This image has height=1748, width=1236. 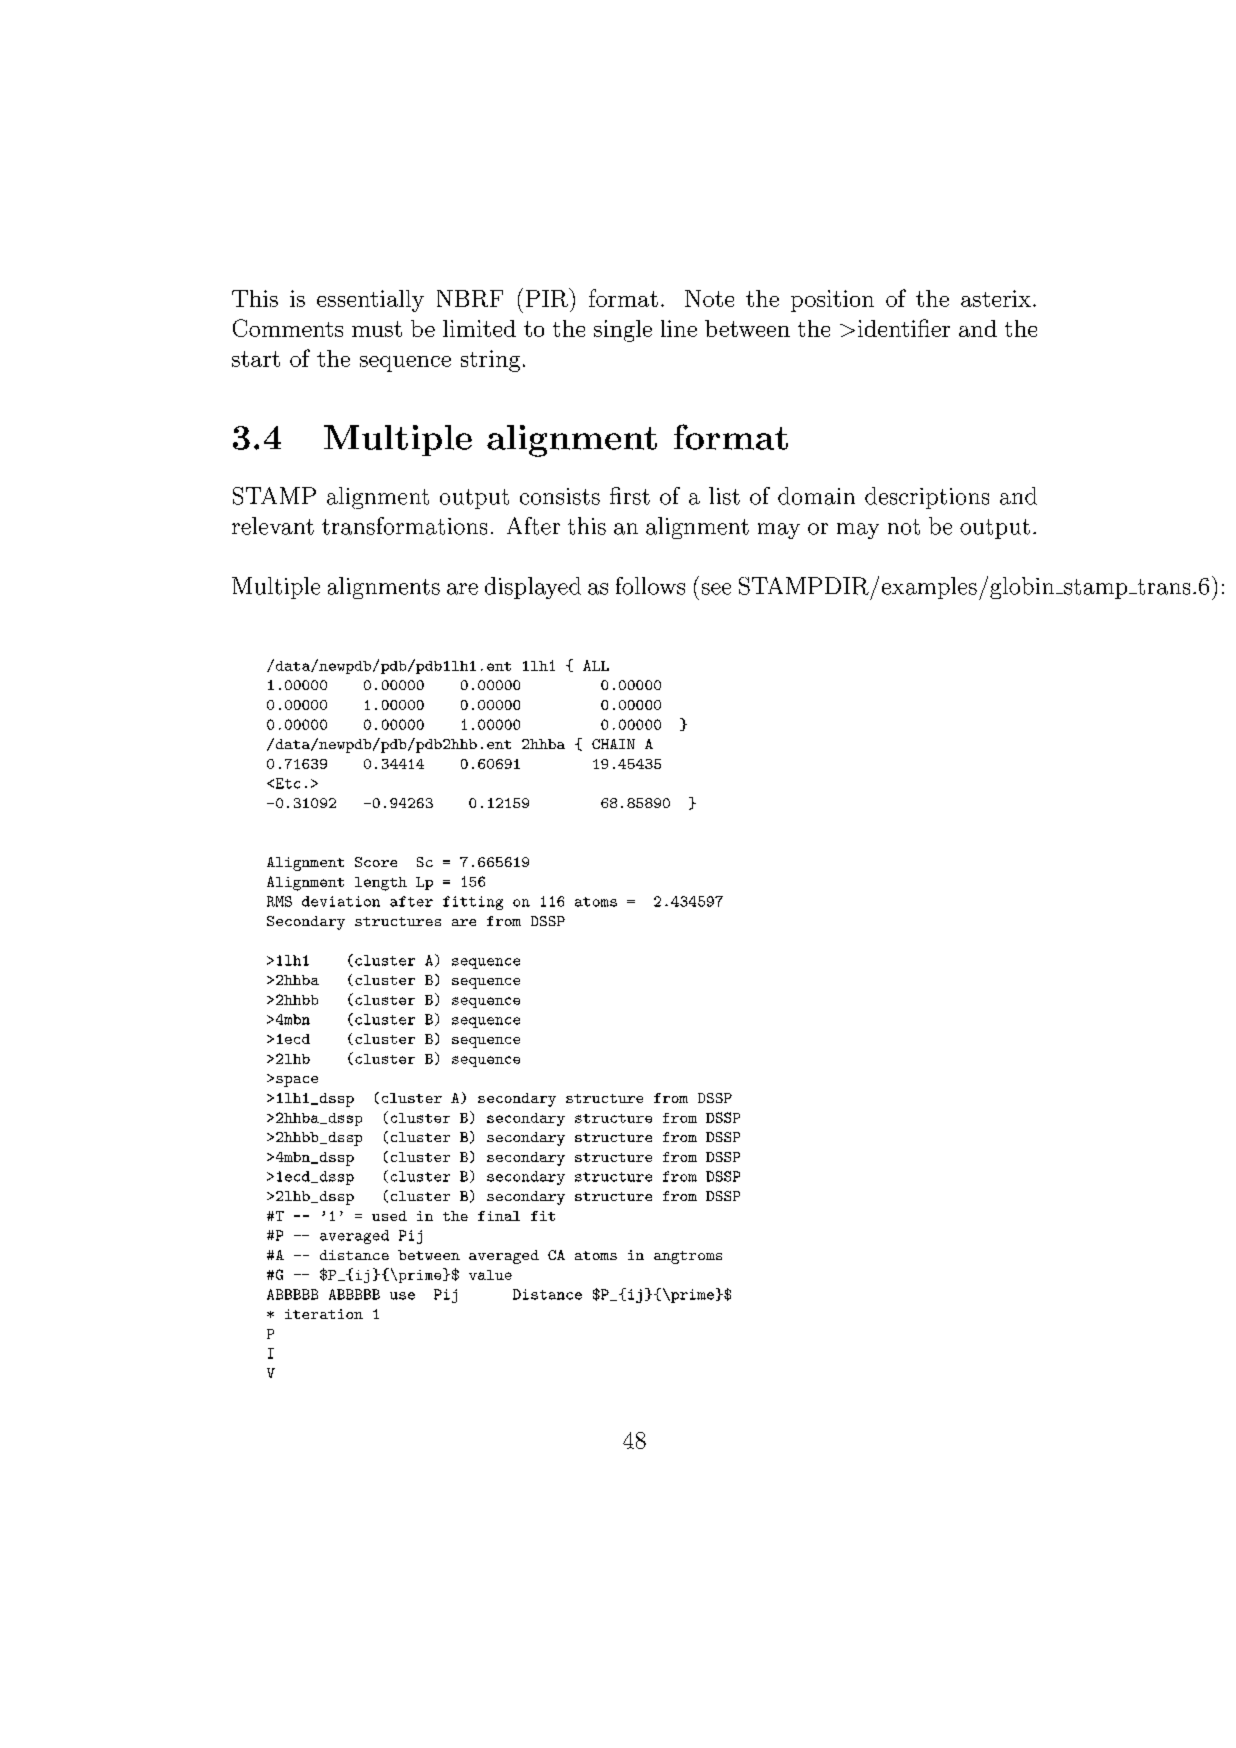 I want to click on Score, so click(x=376, y=862).
